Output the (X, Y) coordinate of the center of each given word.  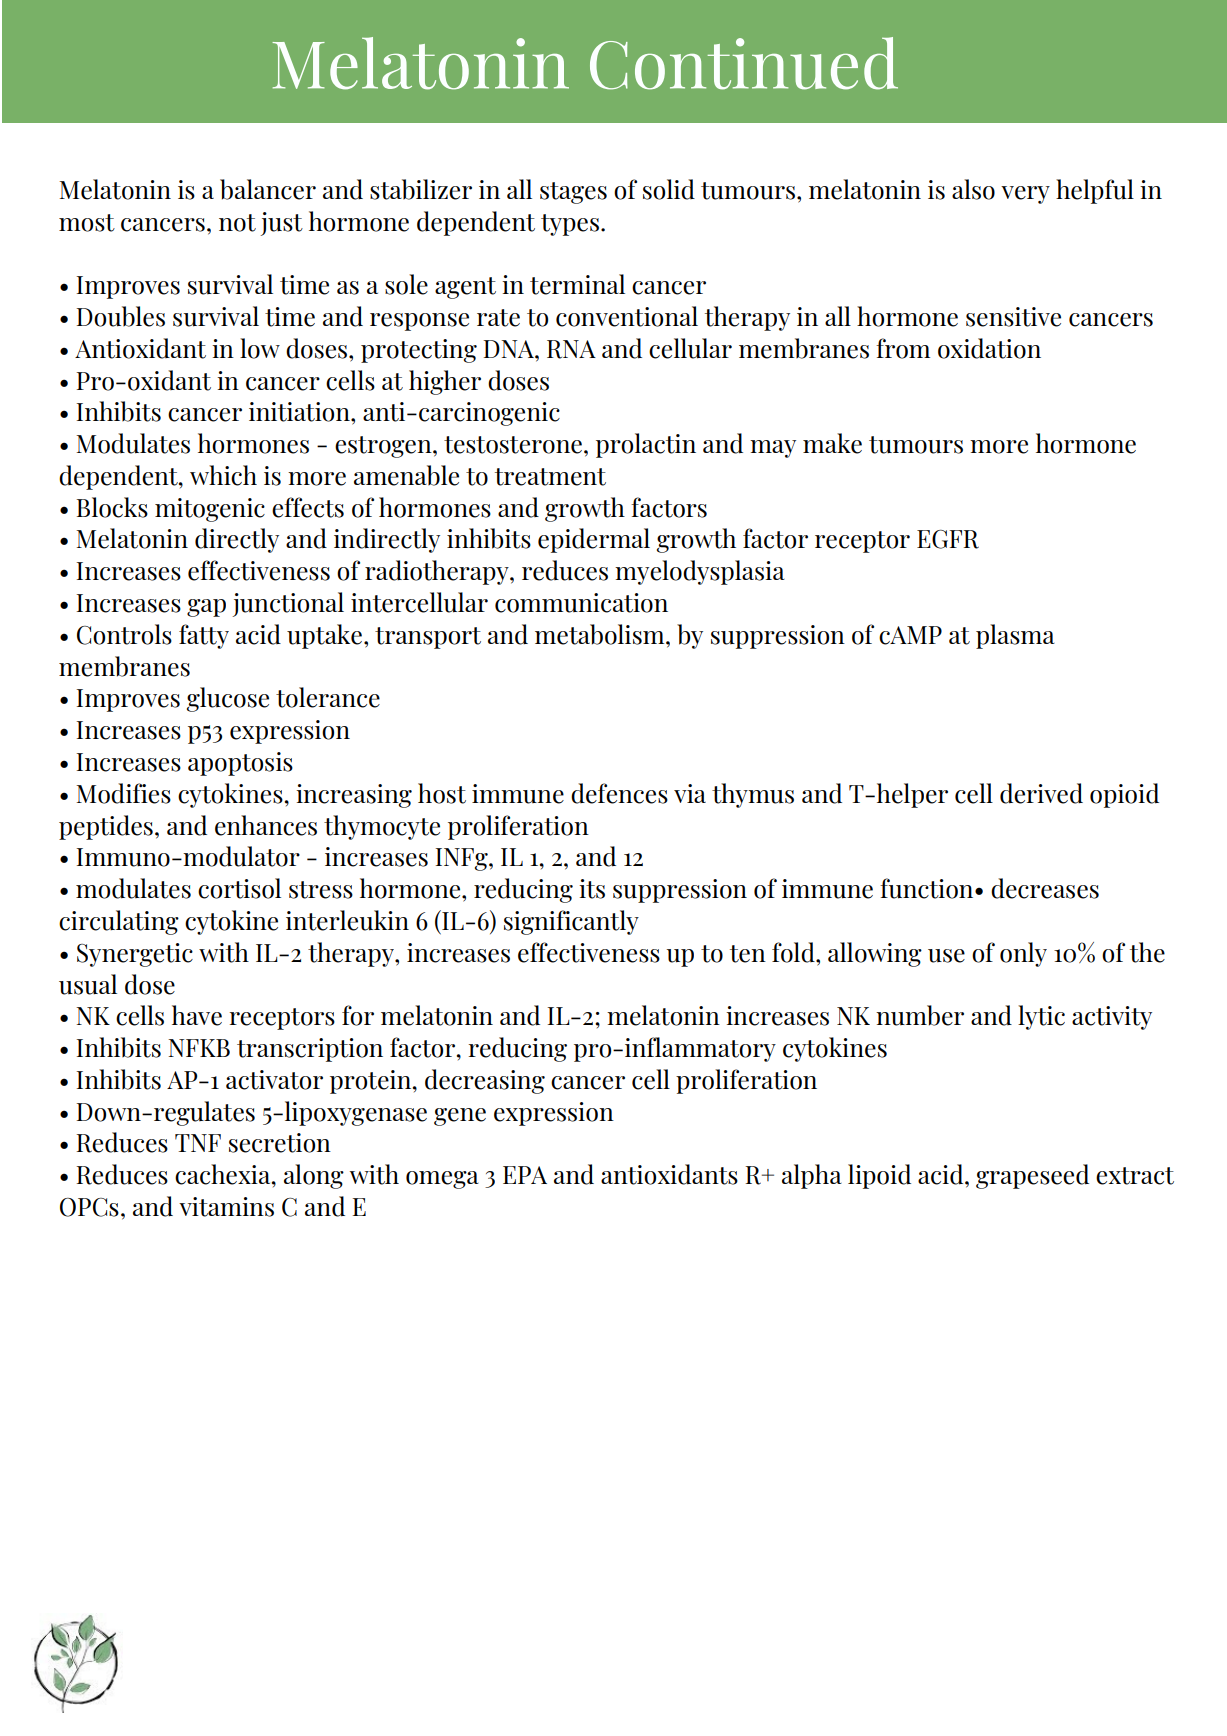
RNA (571, 349)
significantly (571, 922)
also (973, 189)
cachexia (224, 1174)
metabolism (601, 634)
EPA (525, 1175)
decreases (1045, 888)
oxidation (989, 348)
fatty (204, 636)
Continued (744, 63)
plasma (1015, 636)
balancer (268, 189)
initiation (300, 412)
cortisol (239, 888)
